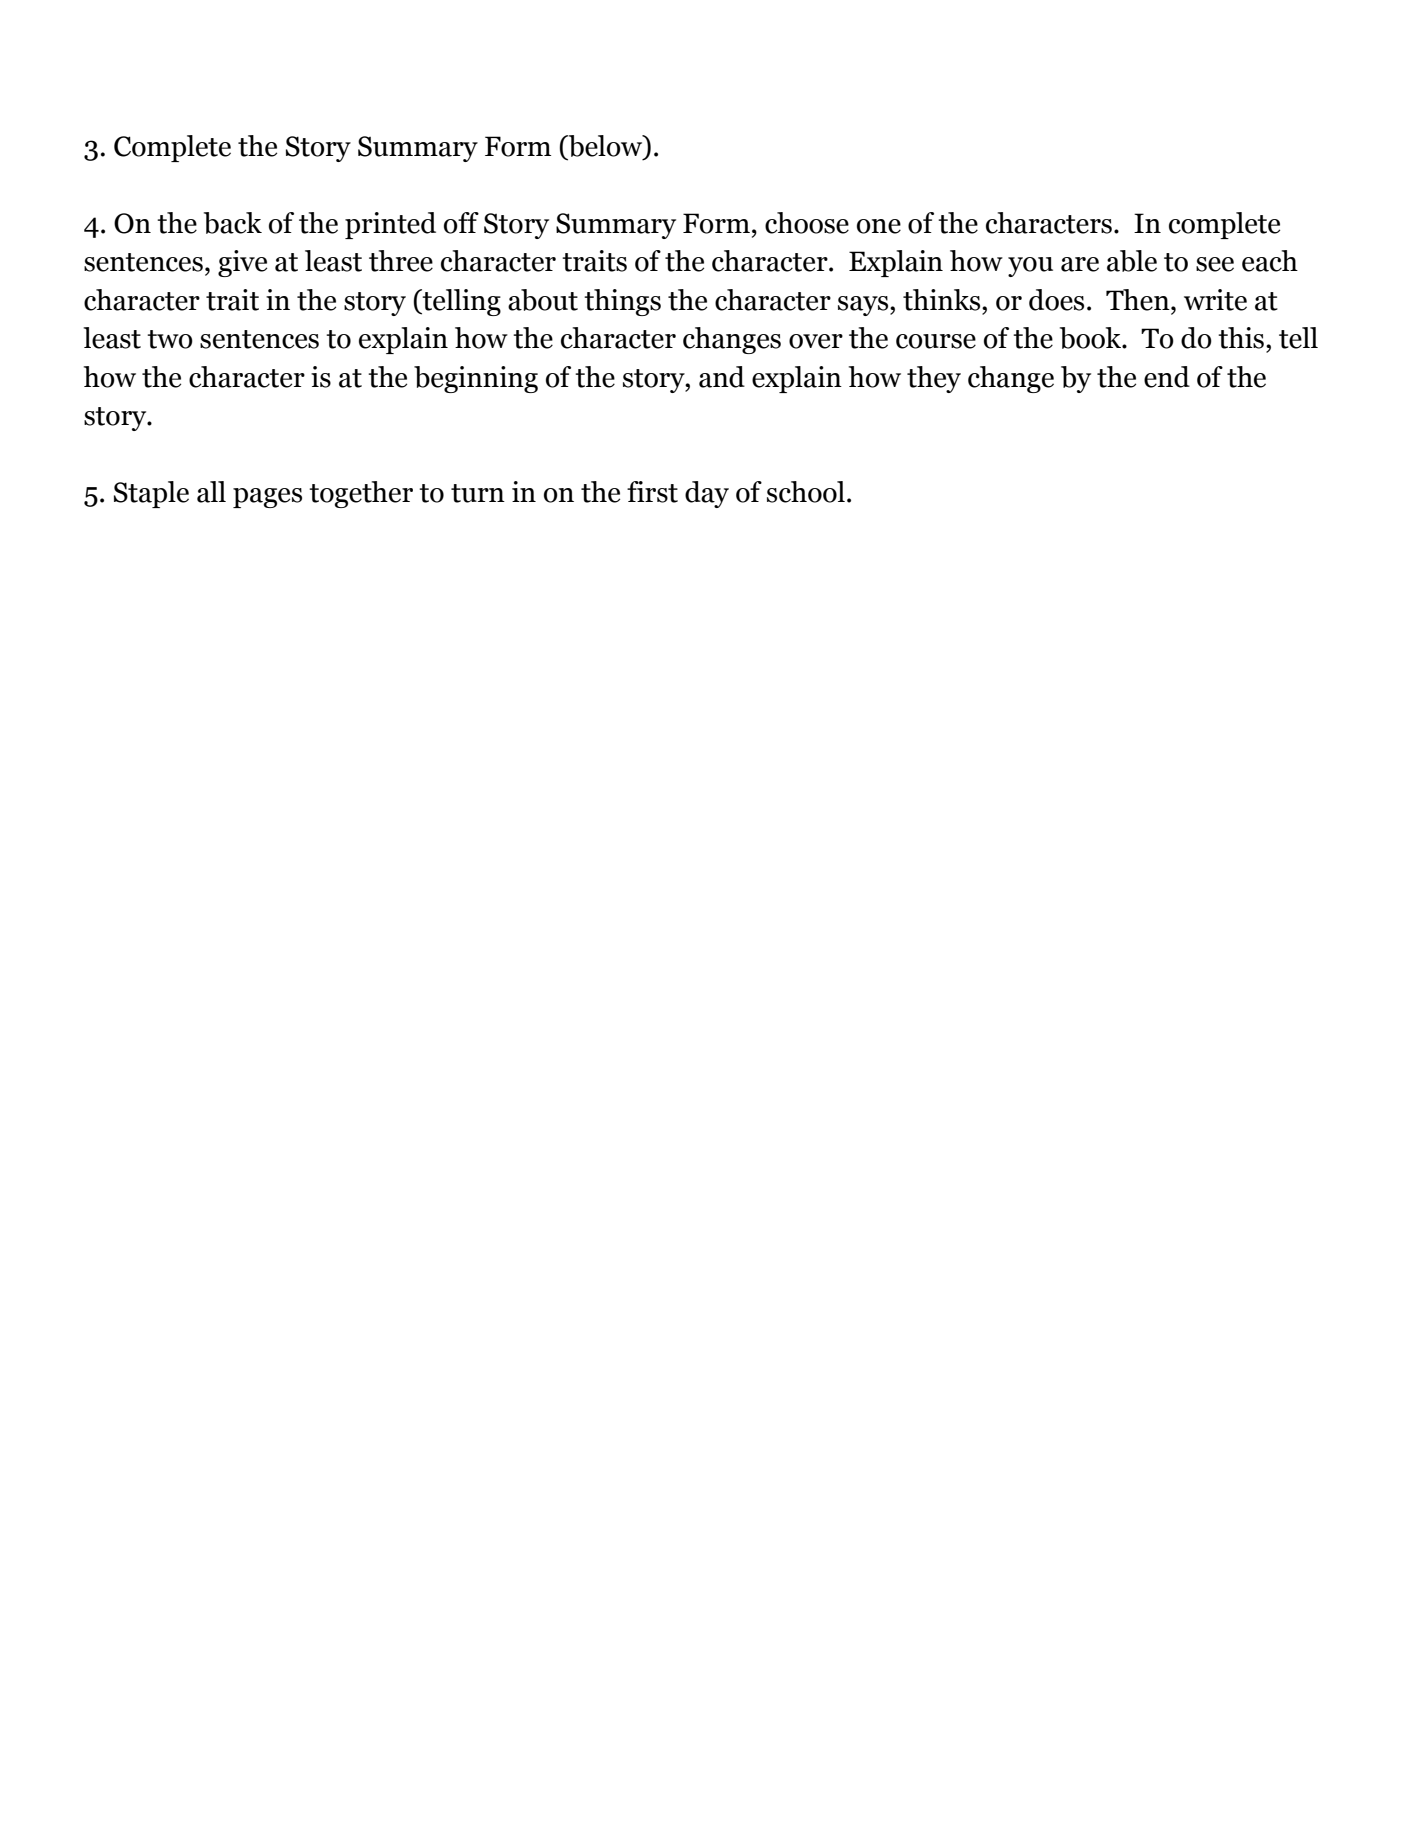 Image resolution: width=1426 pixels, height=1845 pixels. What do you see at coordinates (807, 223) in the page?
I see `choose` at bounding box center [807, 223].
